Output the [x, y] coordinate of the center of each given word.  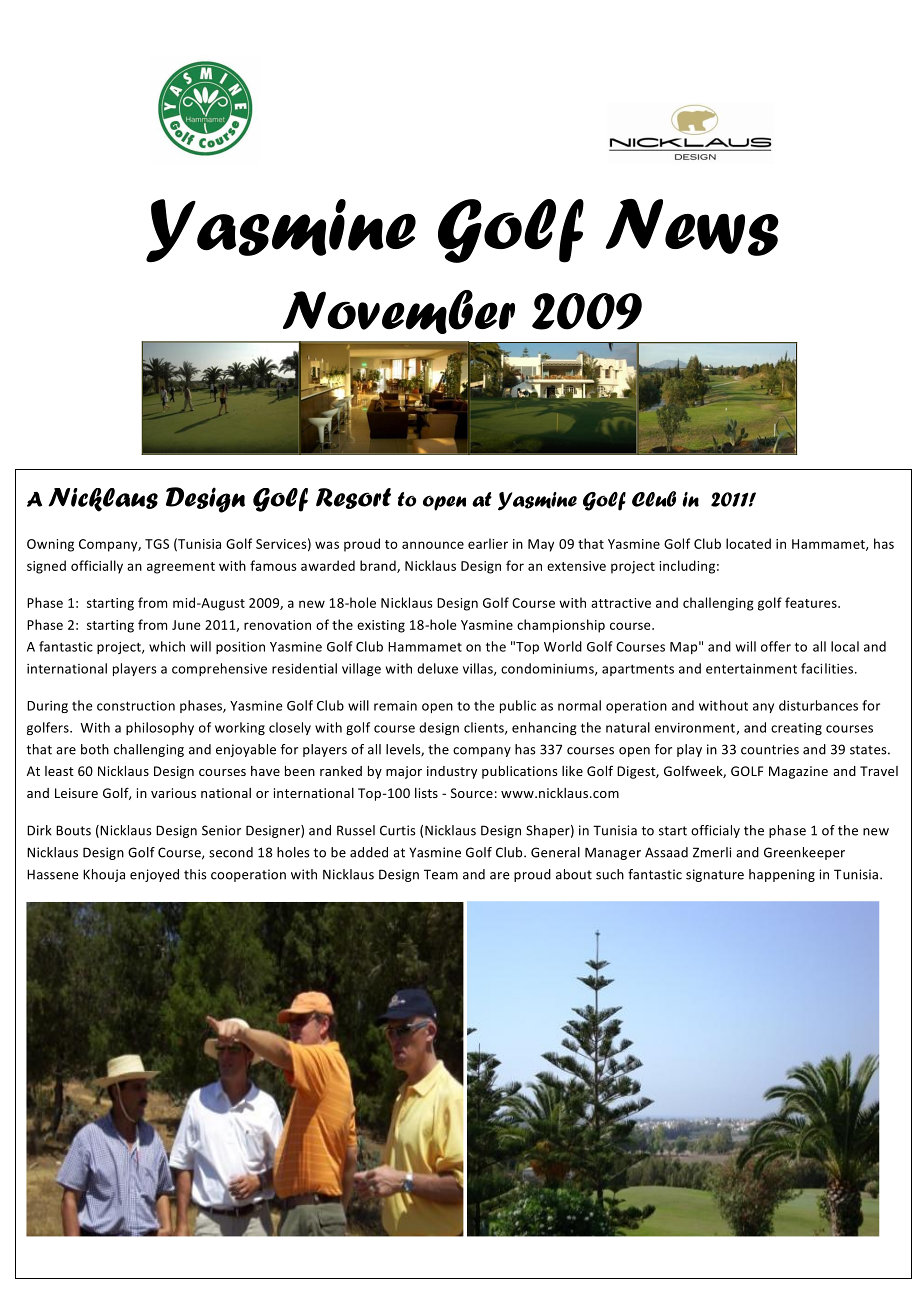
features [812, 602]
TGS [157, 544]
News [692, 227]
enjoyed [154, 875]
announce [433, 545]
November [399, 312]
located [748, 543]
